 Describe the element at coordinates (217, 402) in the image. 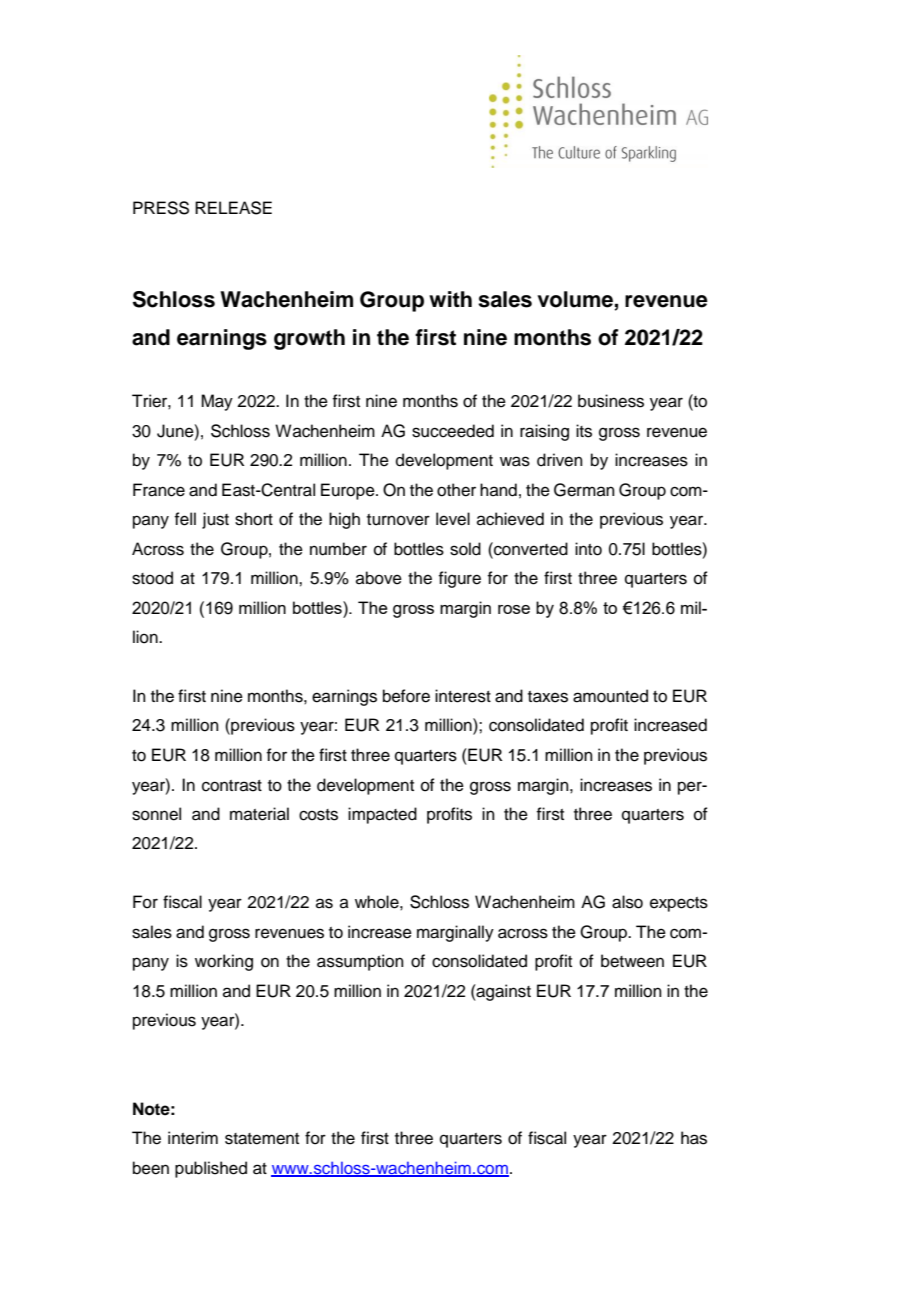

I see `May` at that location.
